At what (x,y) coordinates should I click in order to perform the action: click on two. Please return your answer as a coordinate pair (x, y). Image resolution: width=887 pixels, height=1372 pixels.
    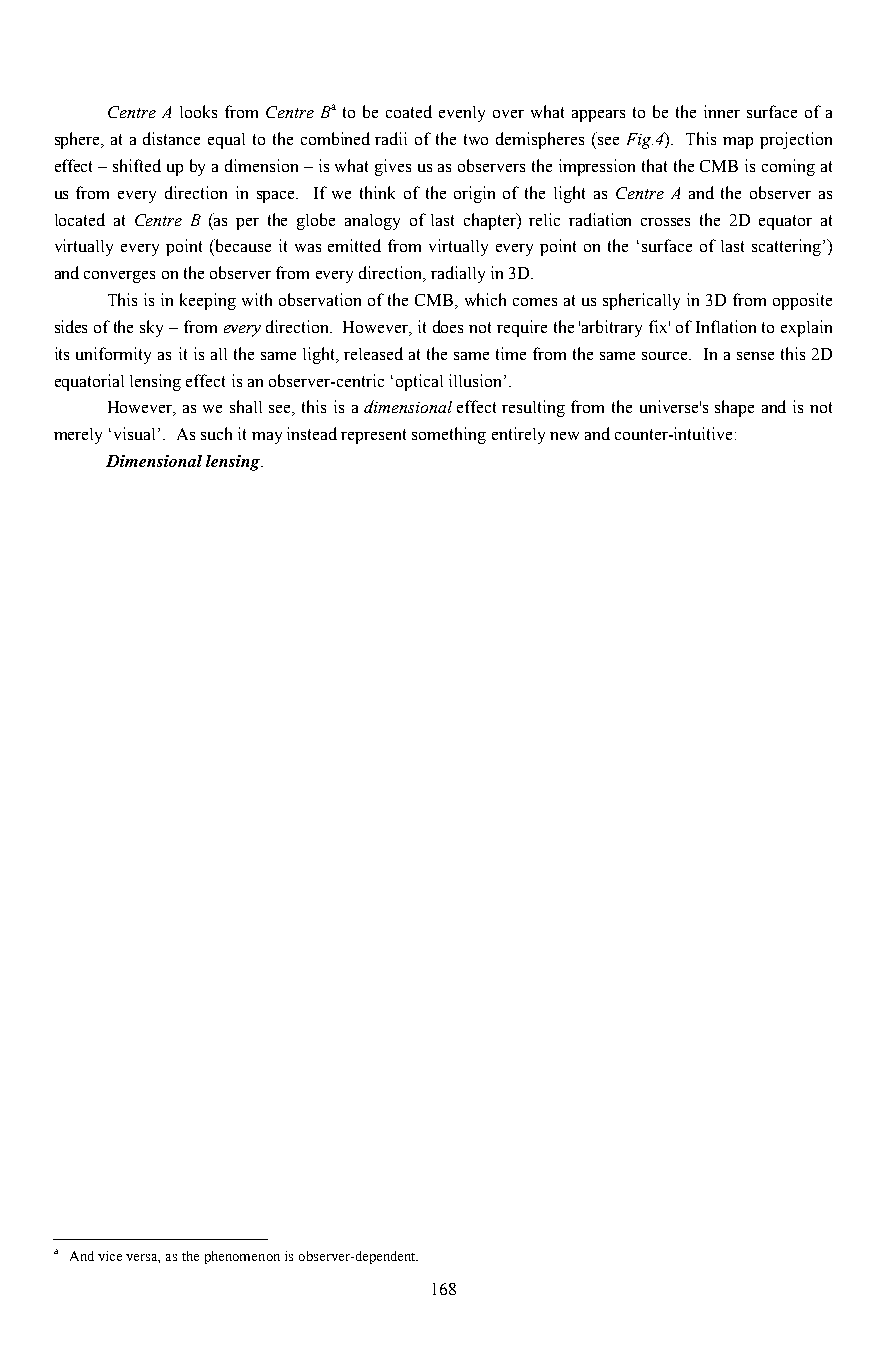
    Looking at the image, I should click on (476, 139).
